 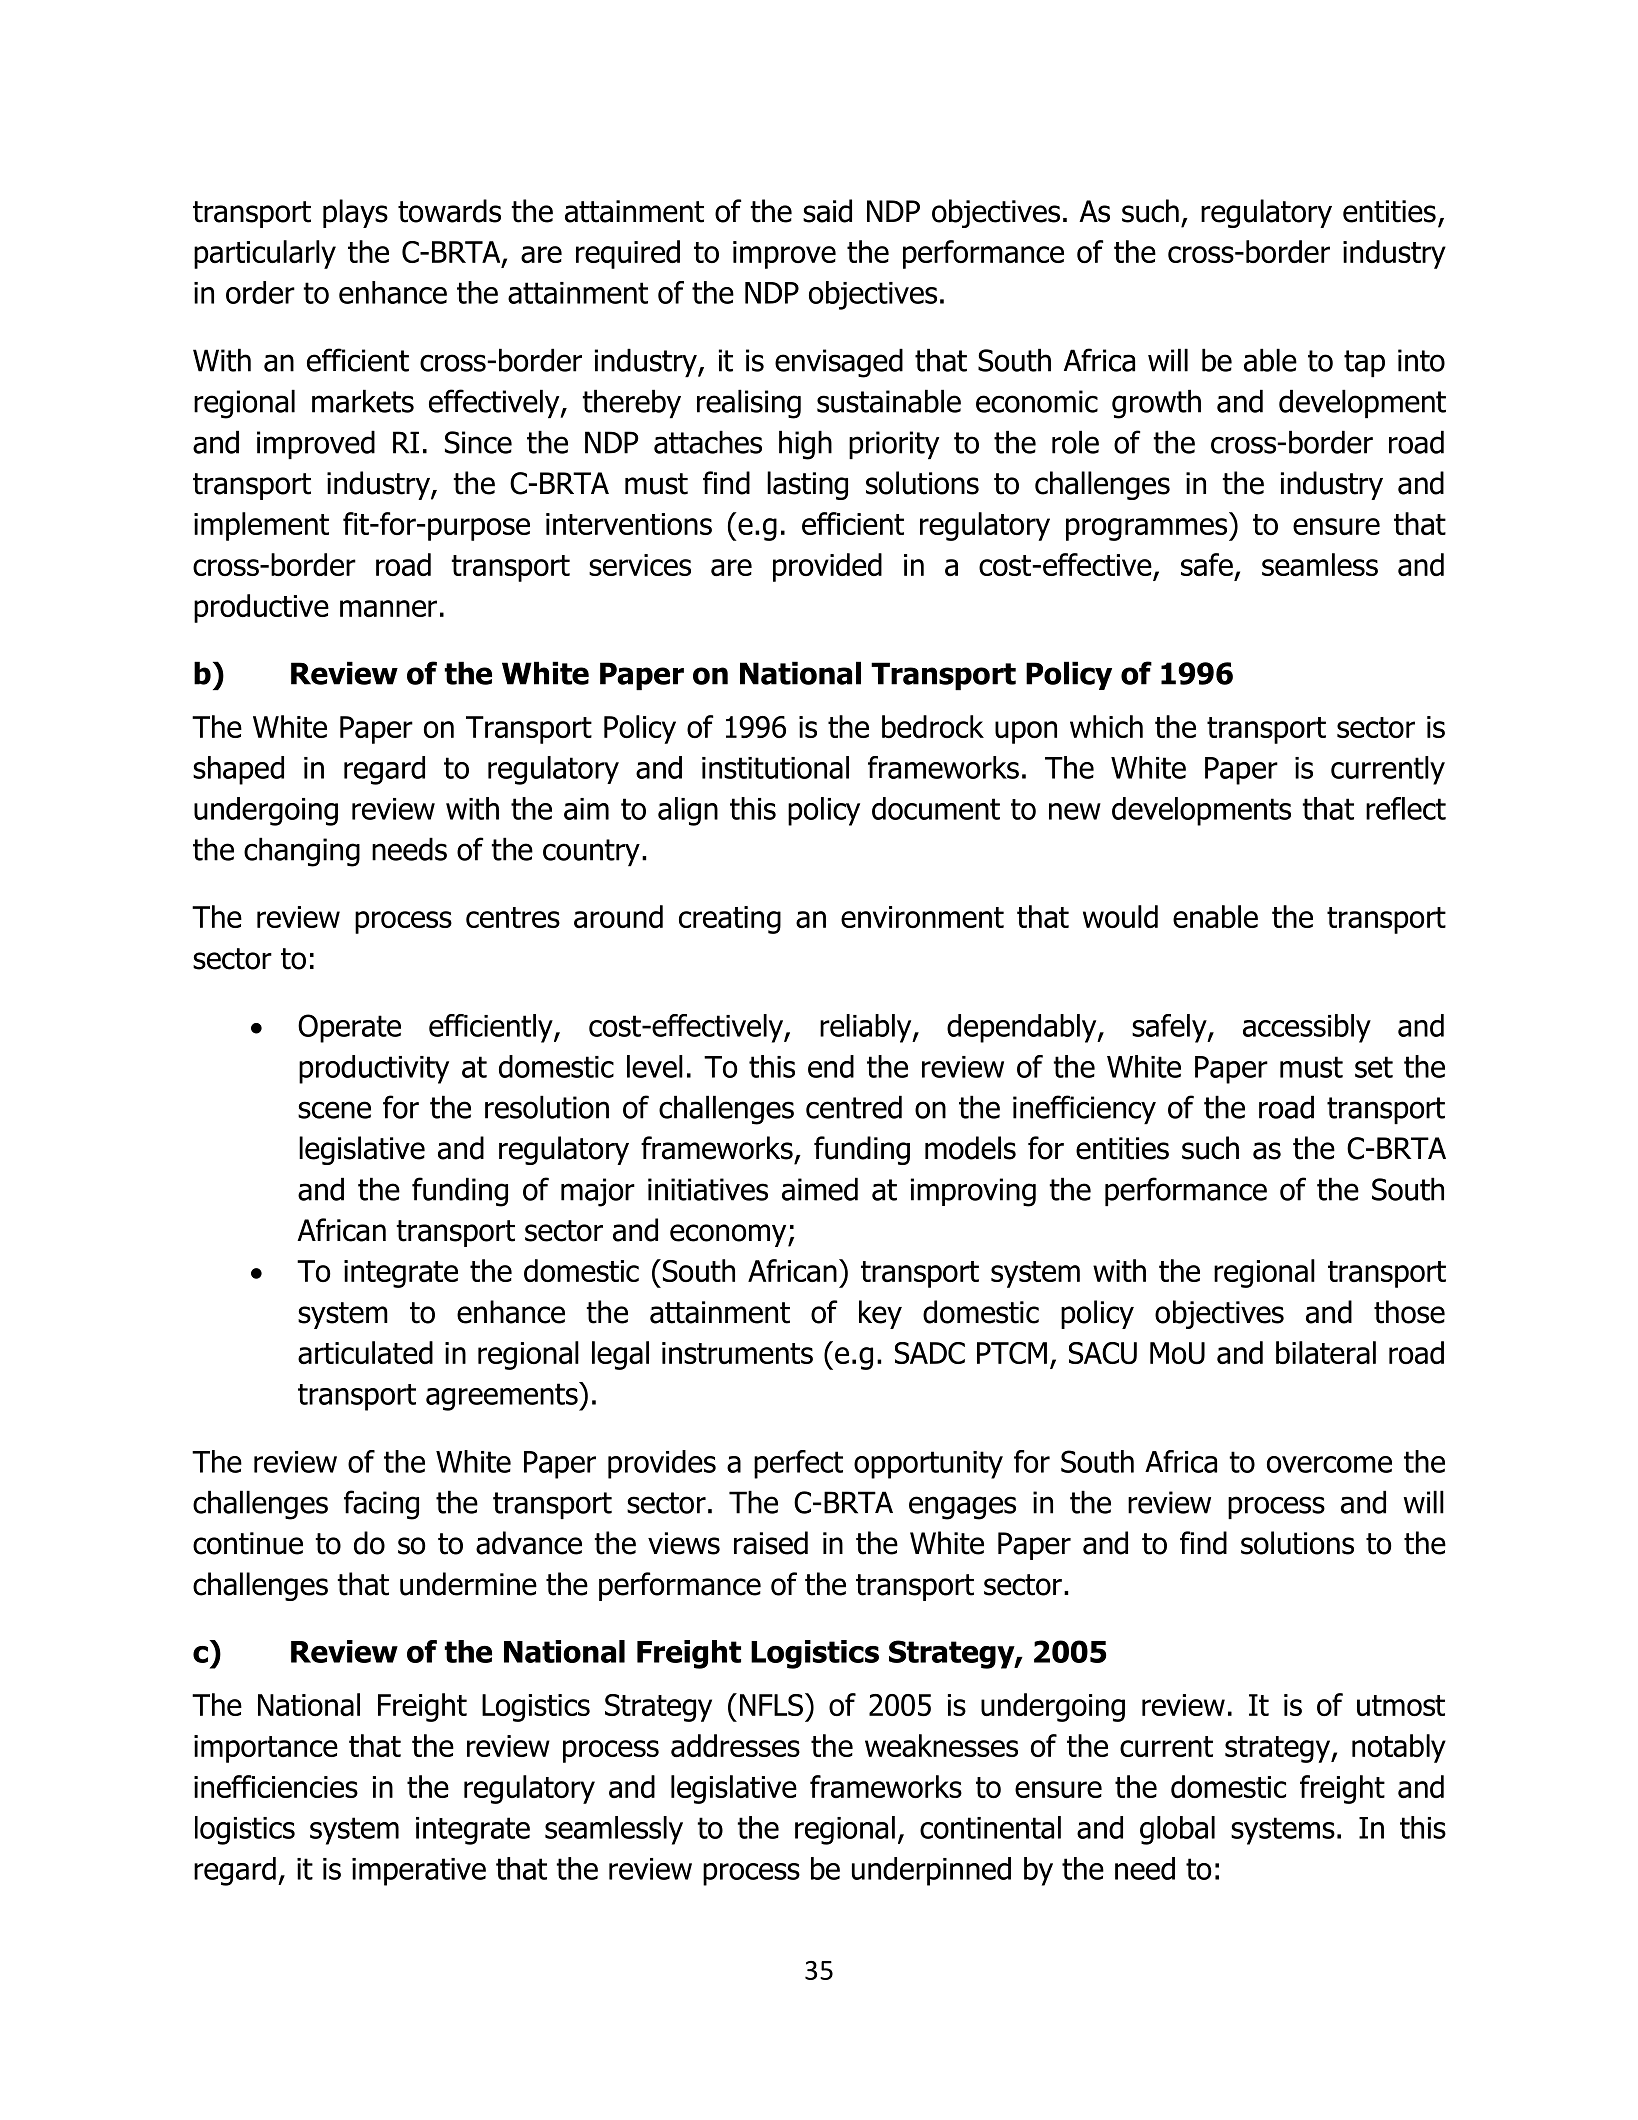 What do you see at coordinates (827, 211) in the screenshot?
I see `said` at bounding box center [827, 211].
